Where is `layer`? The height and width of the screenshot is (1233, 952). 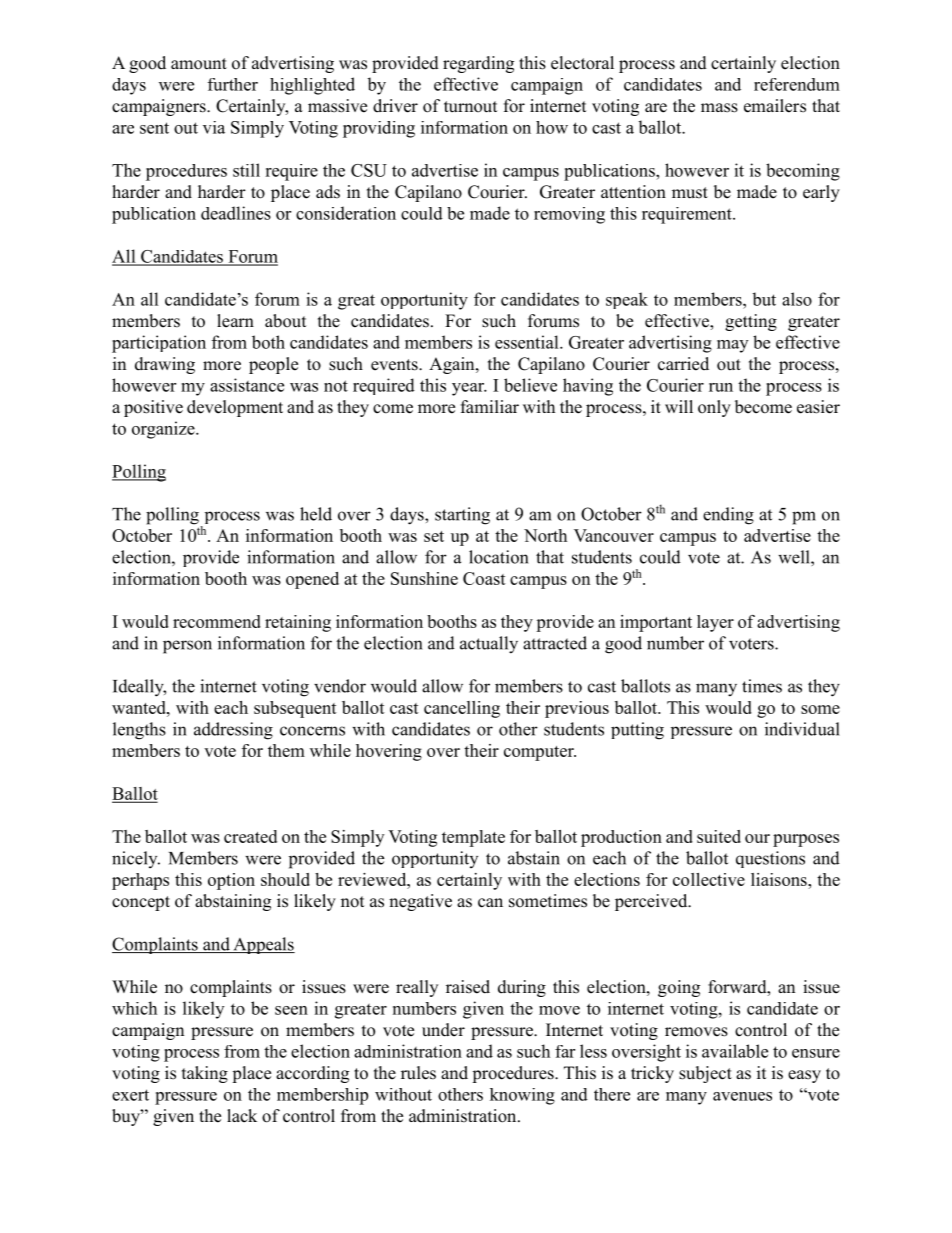
layer is located at coordinates (715, 623).
